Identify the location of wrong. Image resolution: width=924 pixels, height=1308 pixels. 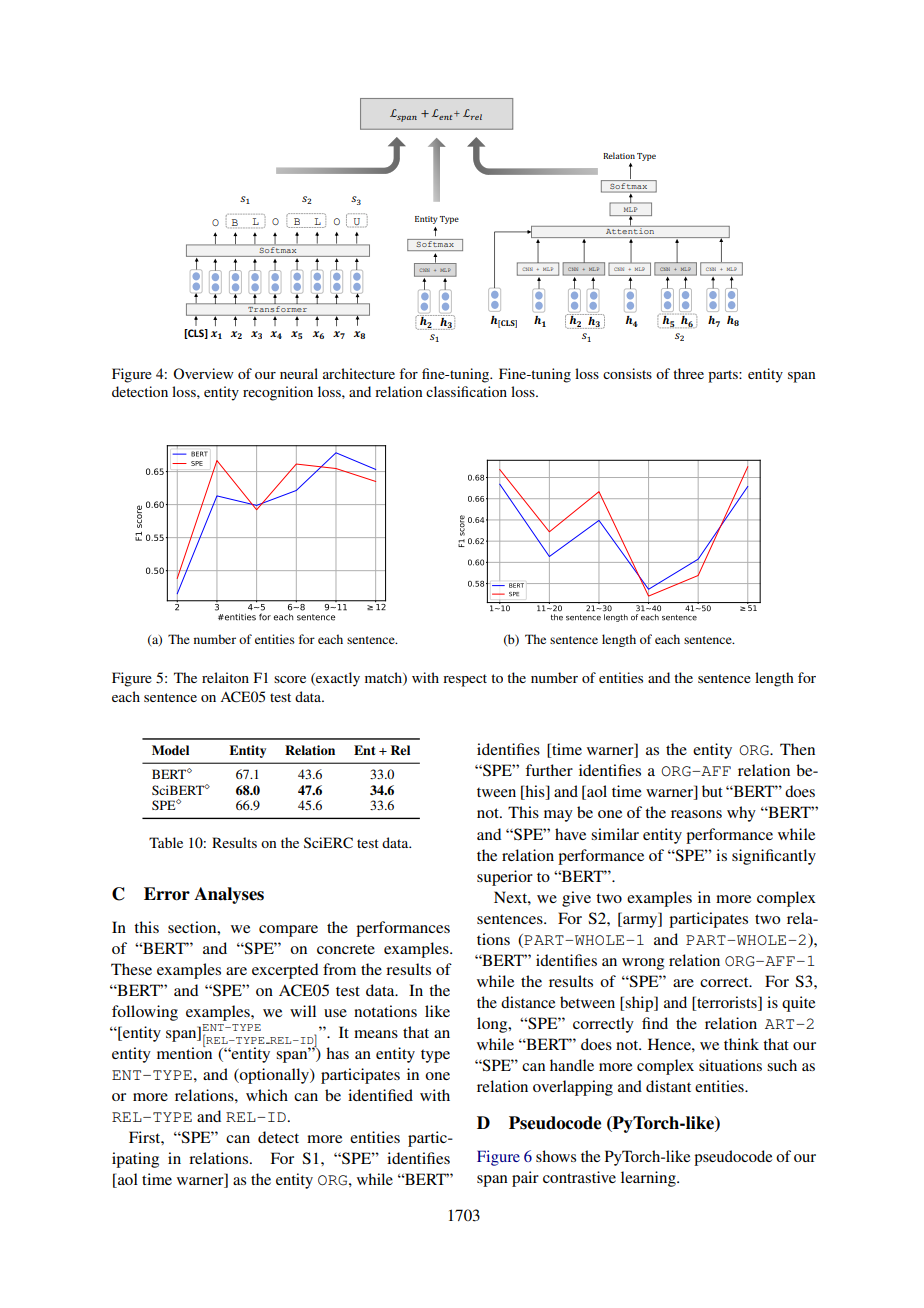
(643, 964).
